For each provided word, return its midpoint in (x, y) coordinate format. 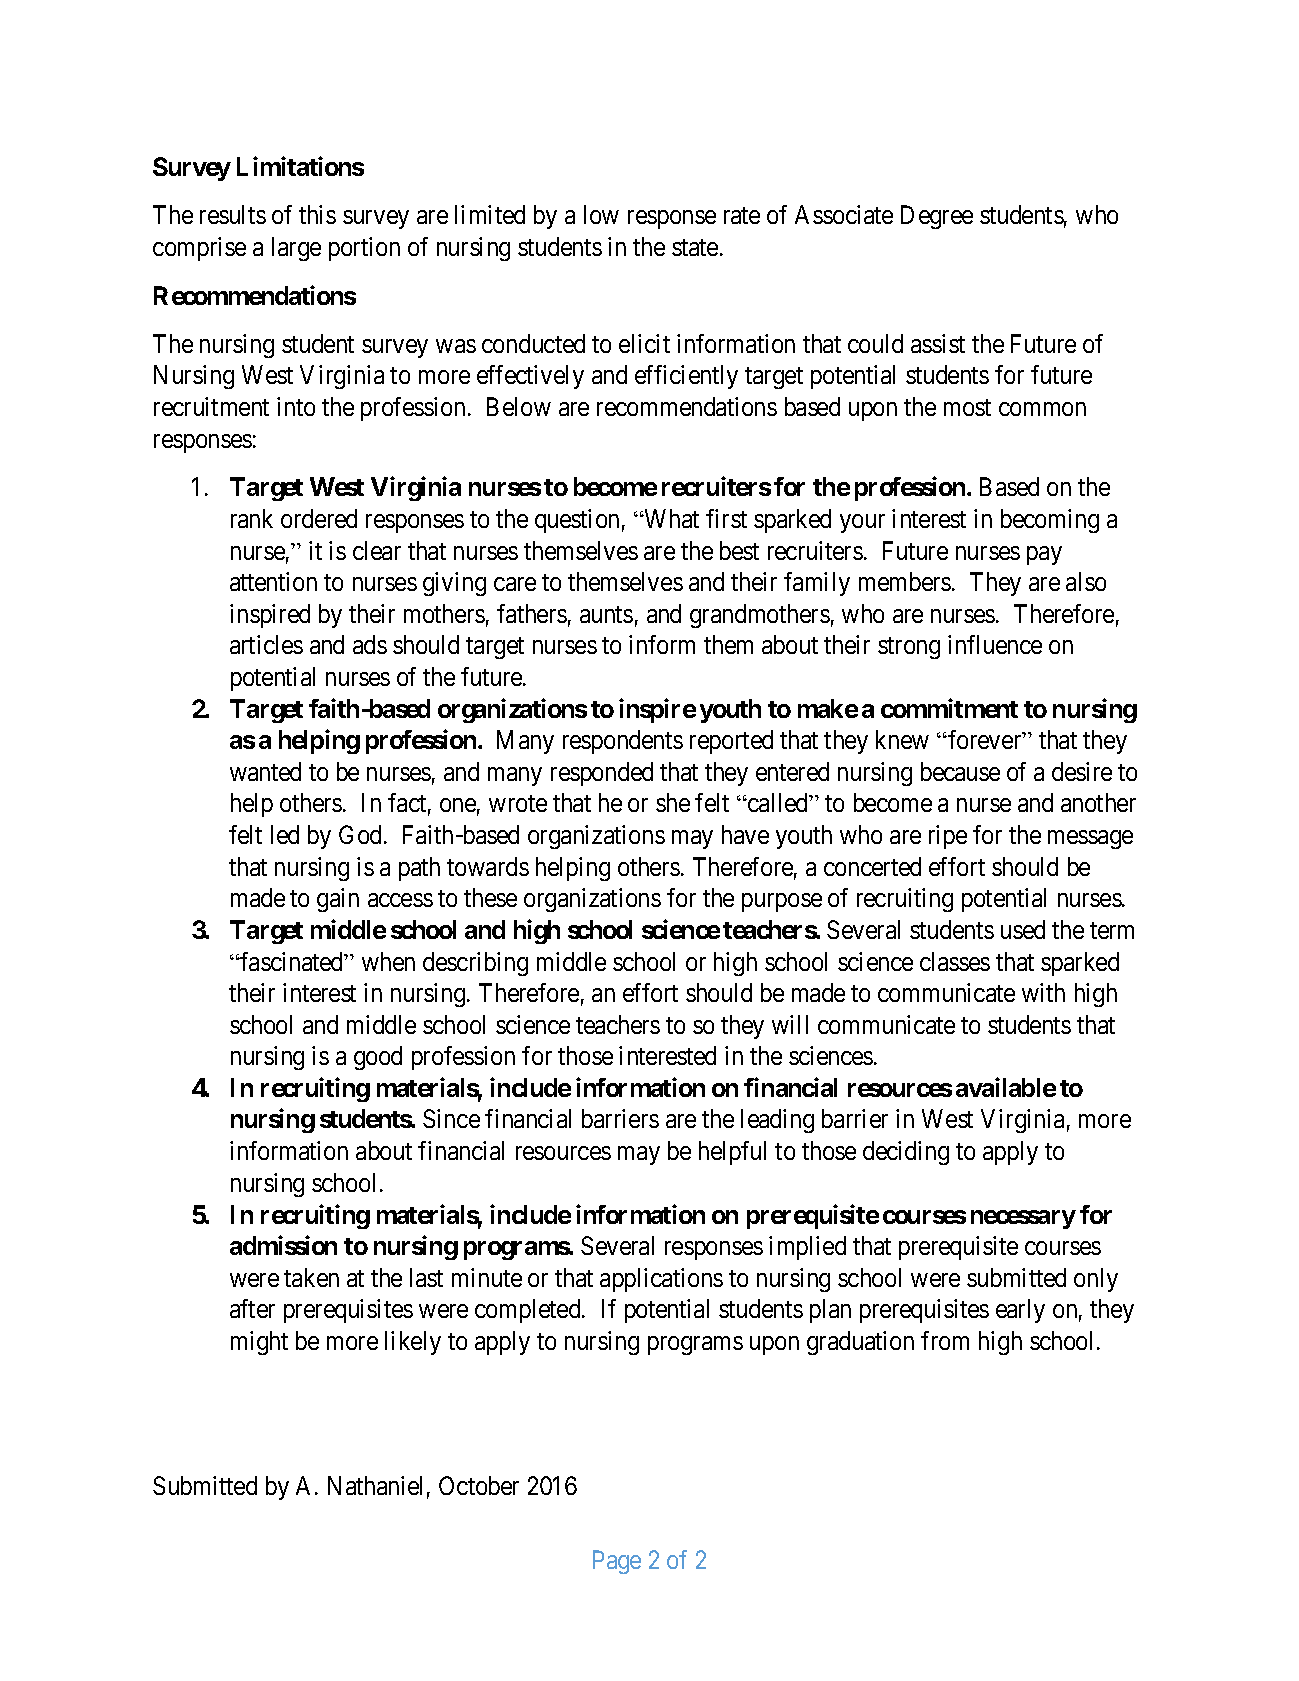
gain (338, 900)
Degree (937, 217)
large (296, 249)
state (695, 247)
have (745, 834)
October (479, 1485)
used (1023, 929)
